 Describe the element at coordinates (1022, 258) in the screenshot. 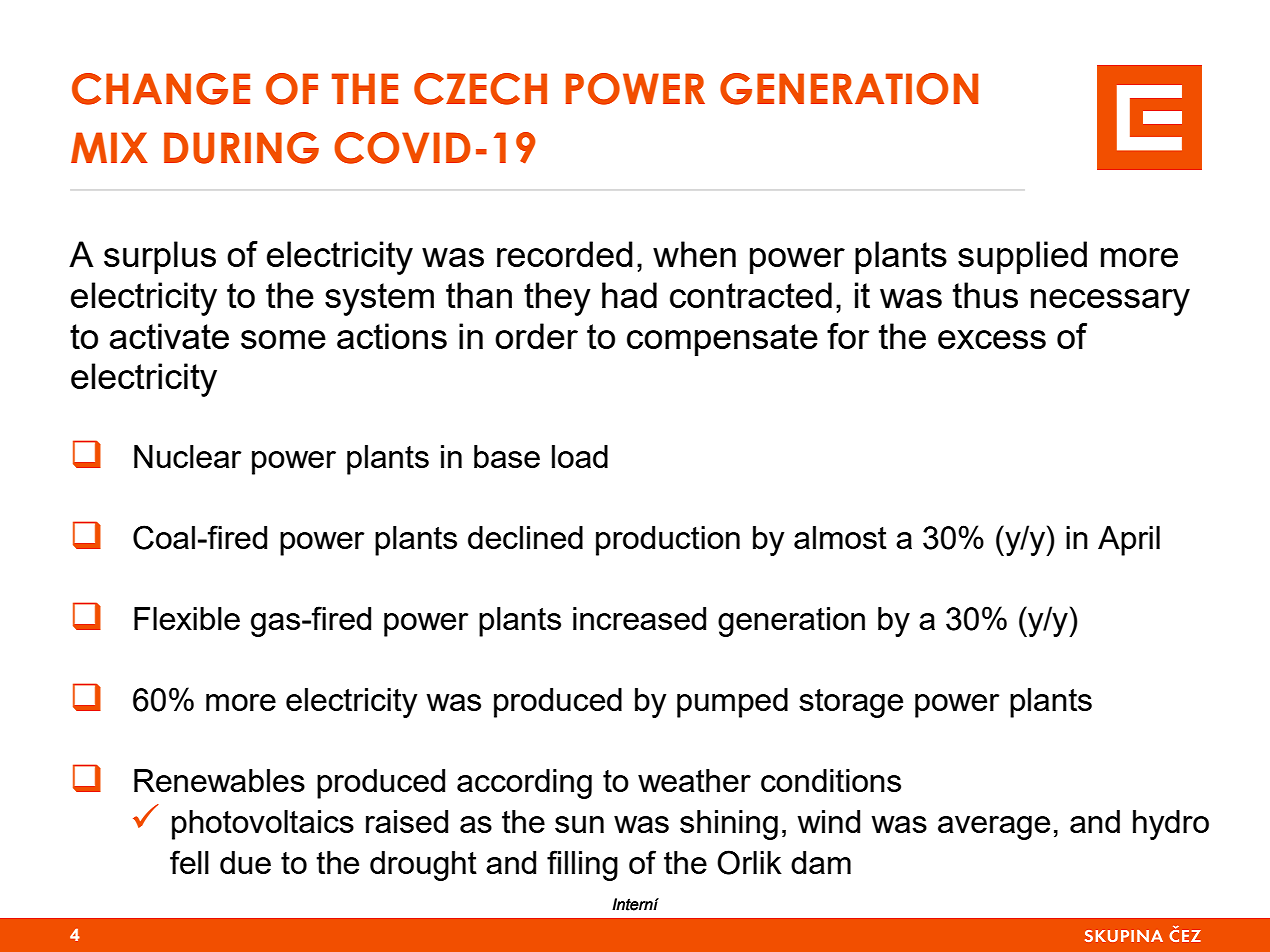

I see `supplied` at that location.
